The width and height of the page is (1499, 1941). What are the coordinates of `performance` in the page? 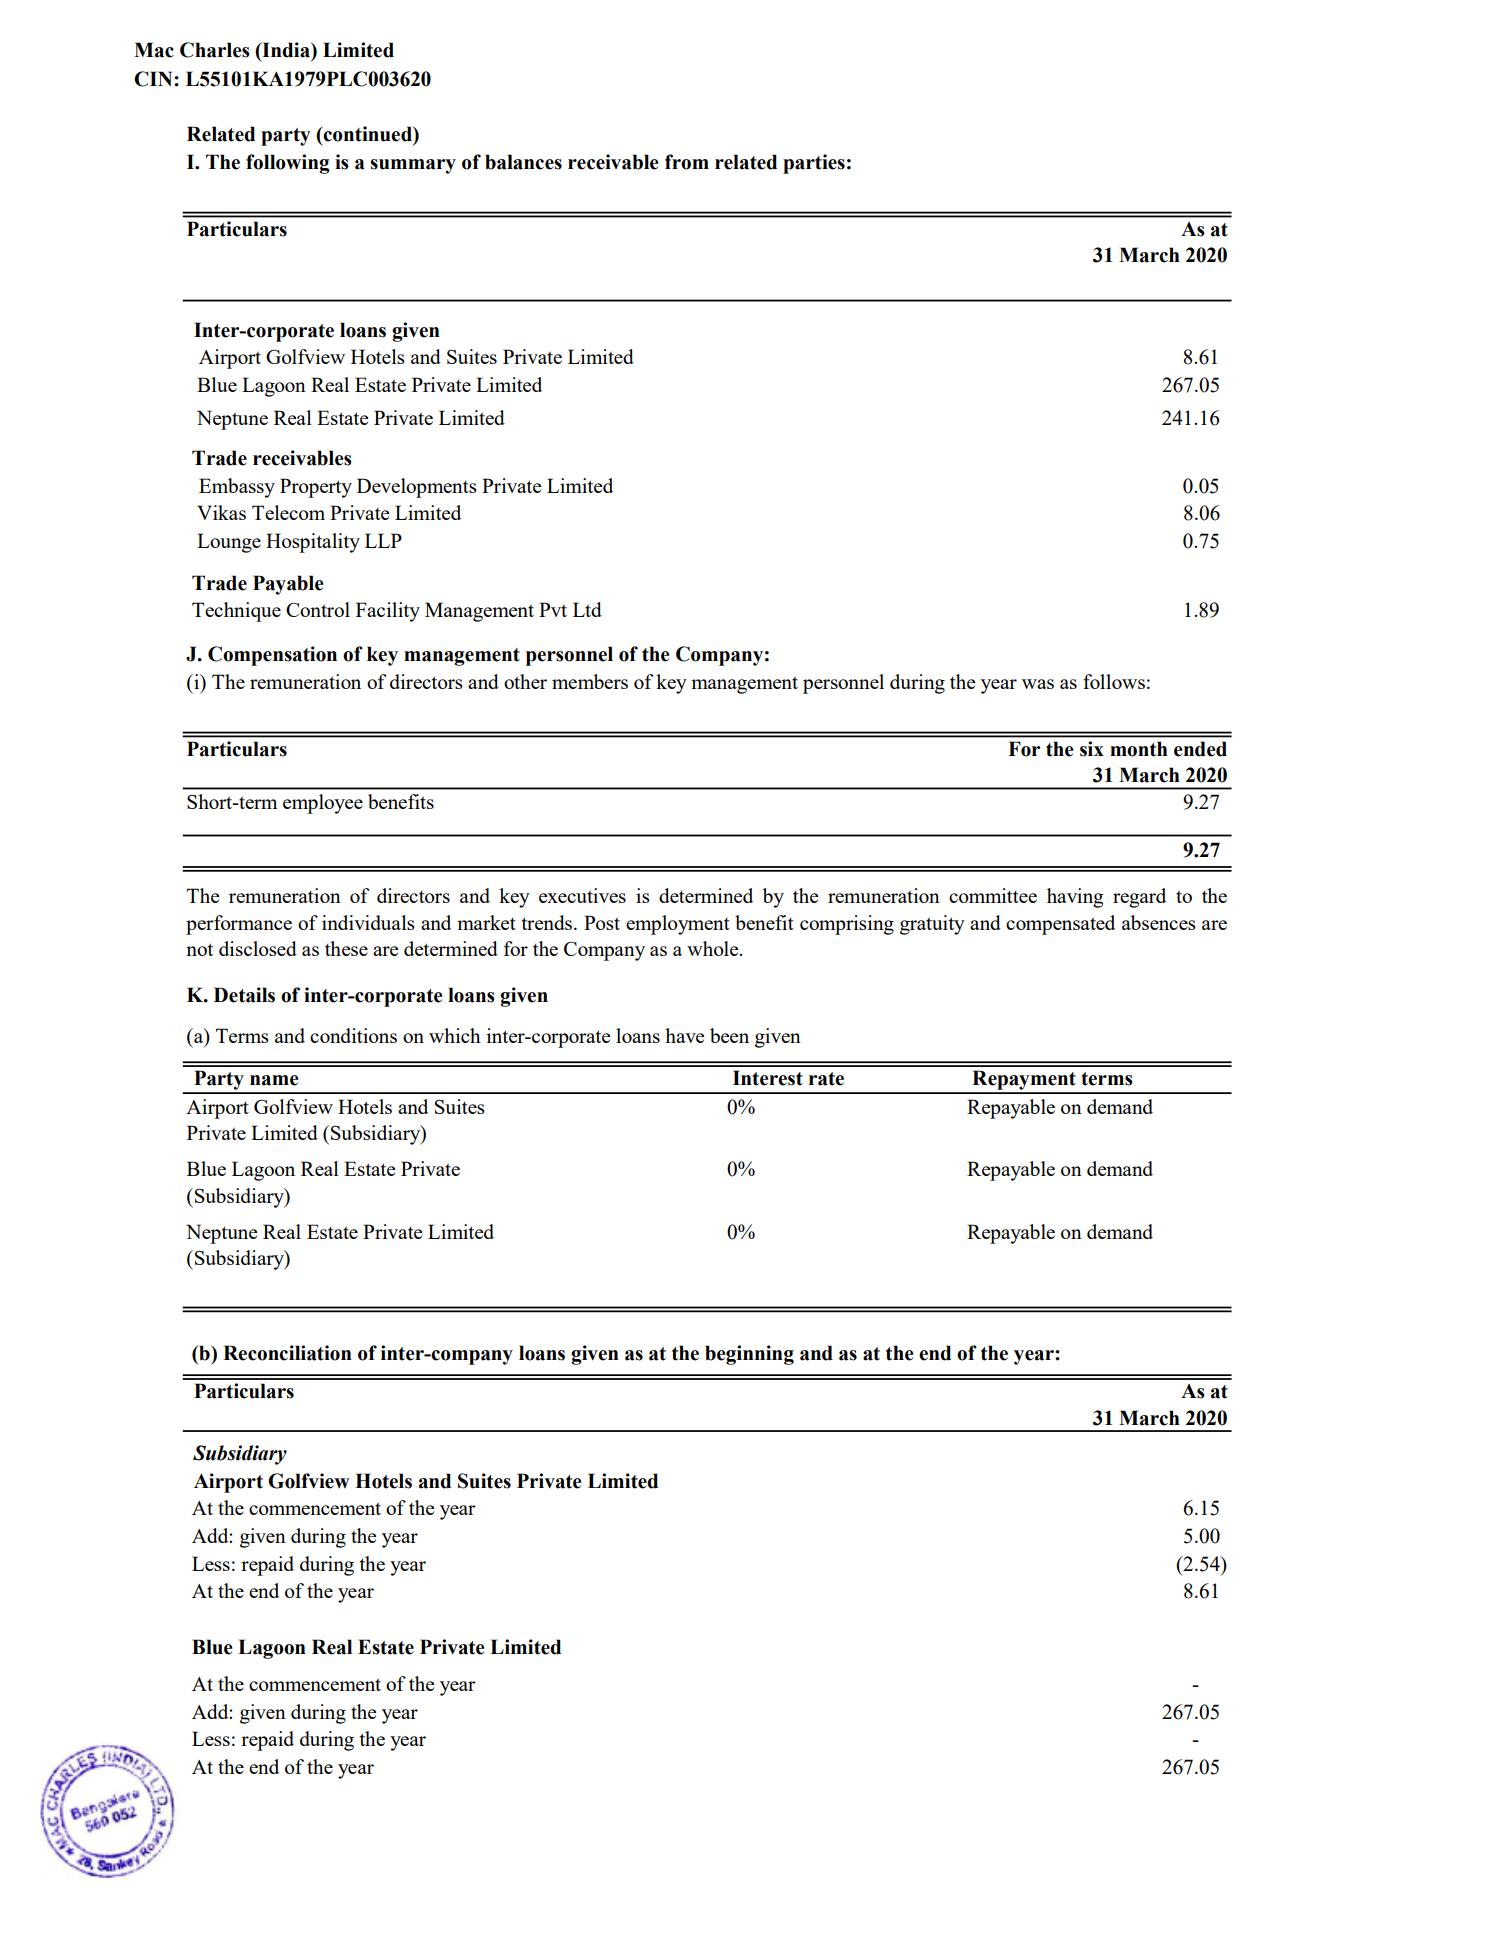 It's located at (239, 925).
